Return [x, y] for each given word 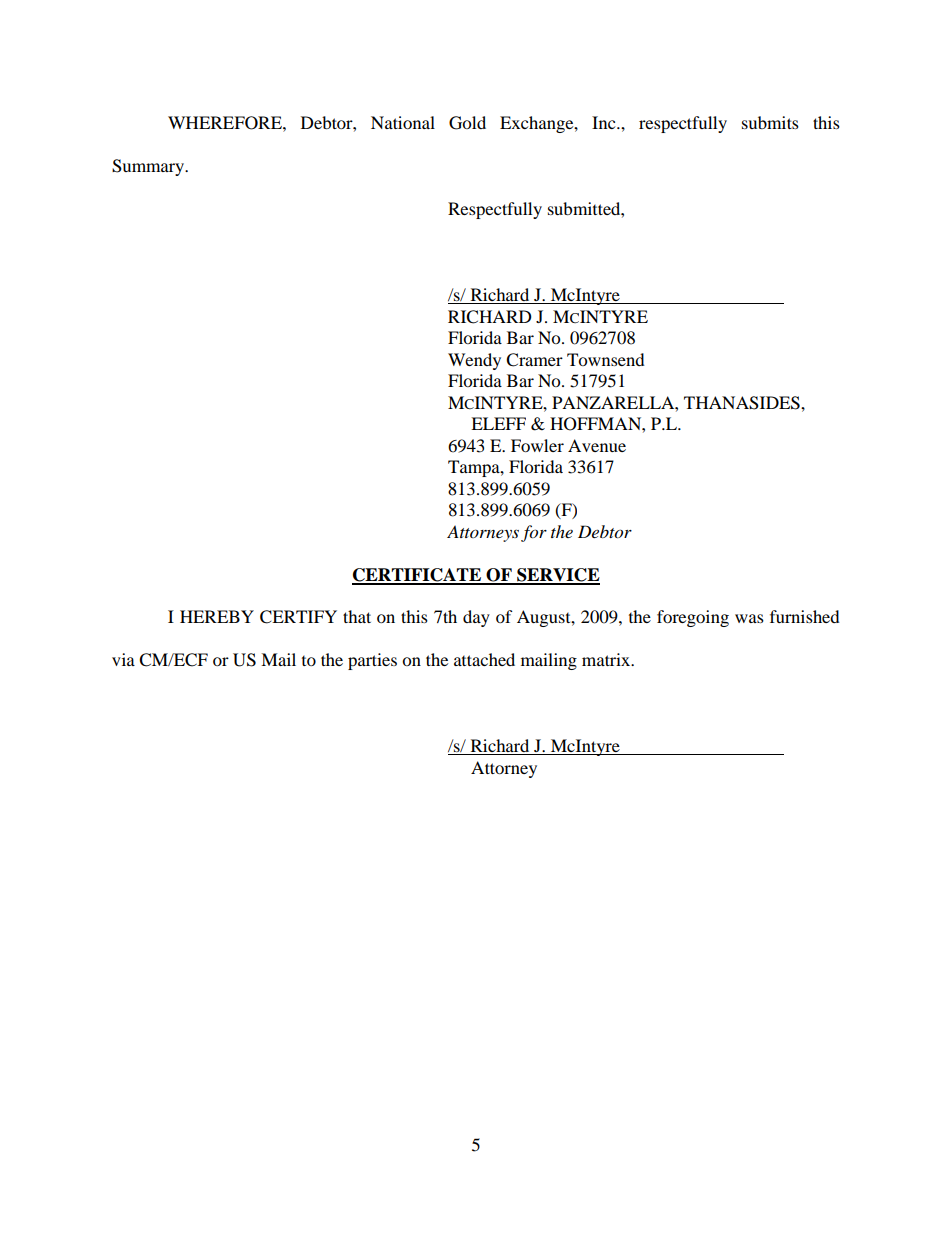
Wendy [474, 361]
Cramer [534, 360]
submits [770, 122]
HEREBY [217, 616]
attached [484, 659]
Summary [149, 167]
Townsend [606, 359]
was [749, 618]
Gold [467, 123]
